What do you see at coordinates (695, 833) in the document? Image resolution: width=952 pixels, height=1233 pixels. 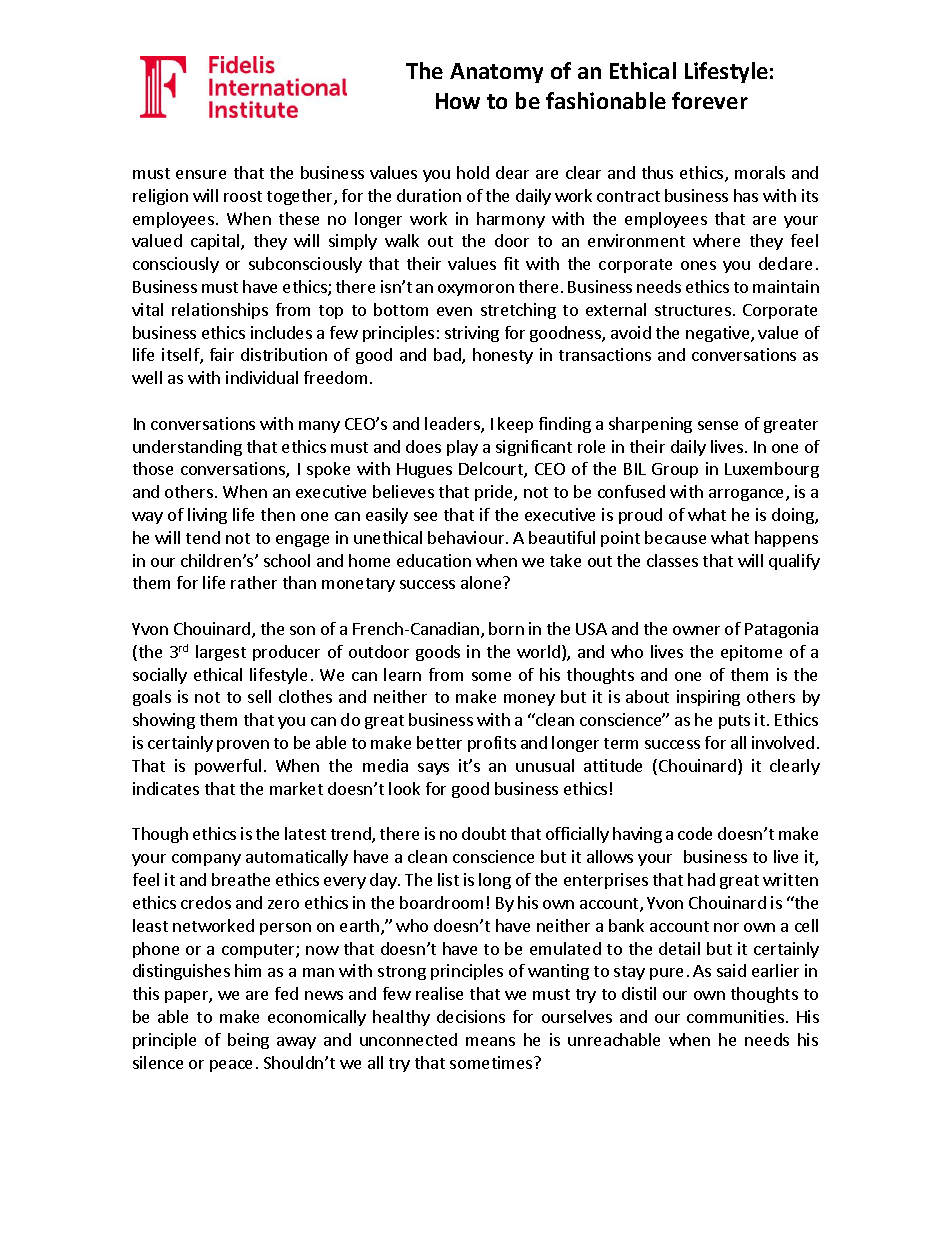 I see `code` at bounding box center [695, 833].
